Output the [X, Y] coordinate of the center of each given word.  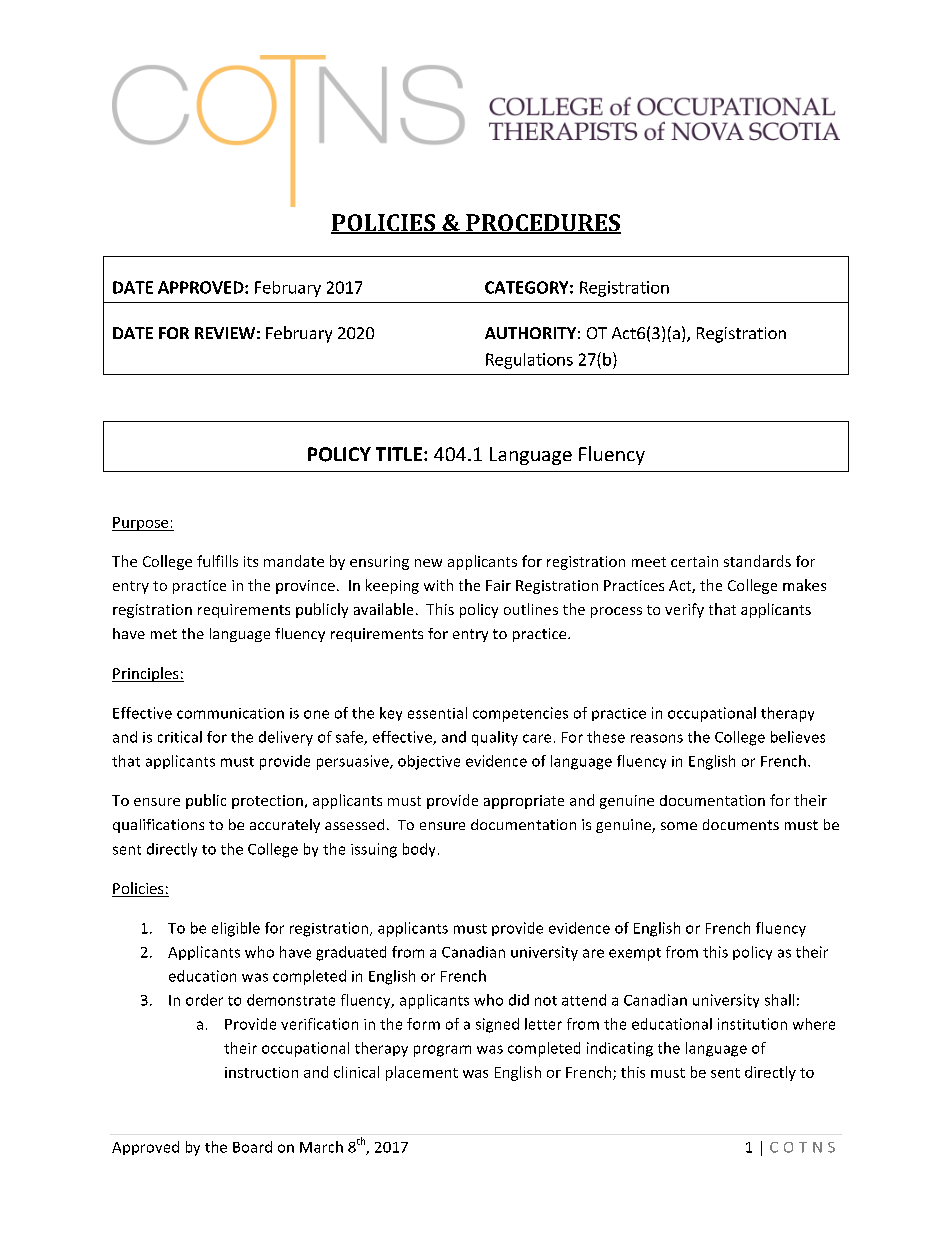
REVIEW [225, 333]
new [428, 563]
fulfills [217, 561]
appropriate [524, 802]
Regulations [529, 361]
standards [757, 561]
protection [267, 802]
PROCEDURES [542, 224]
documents [741, 824]
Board [252, 1147]
